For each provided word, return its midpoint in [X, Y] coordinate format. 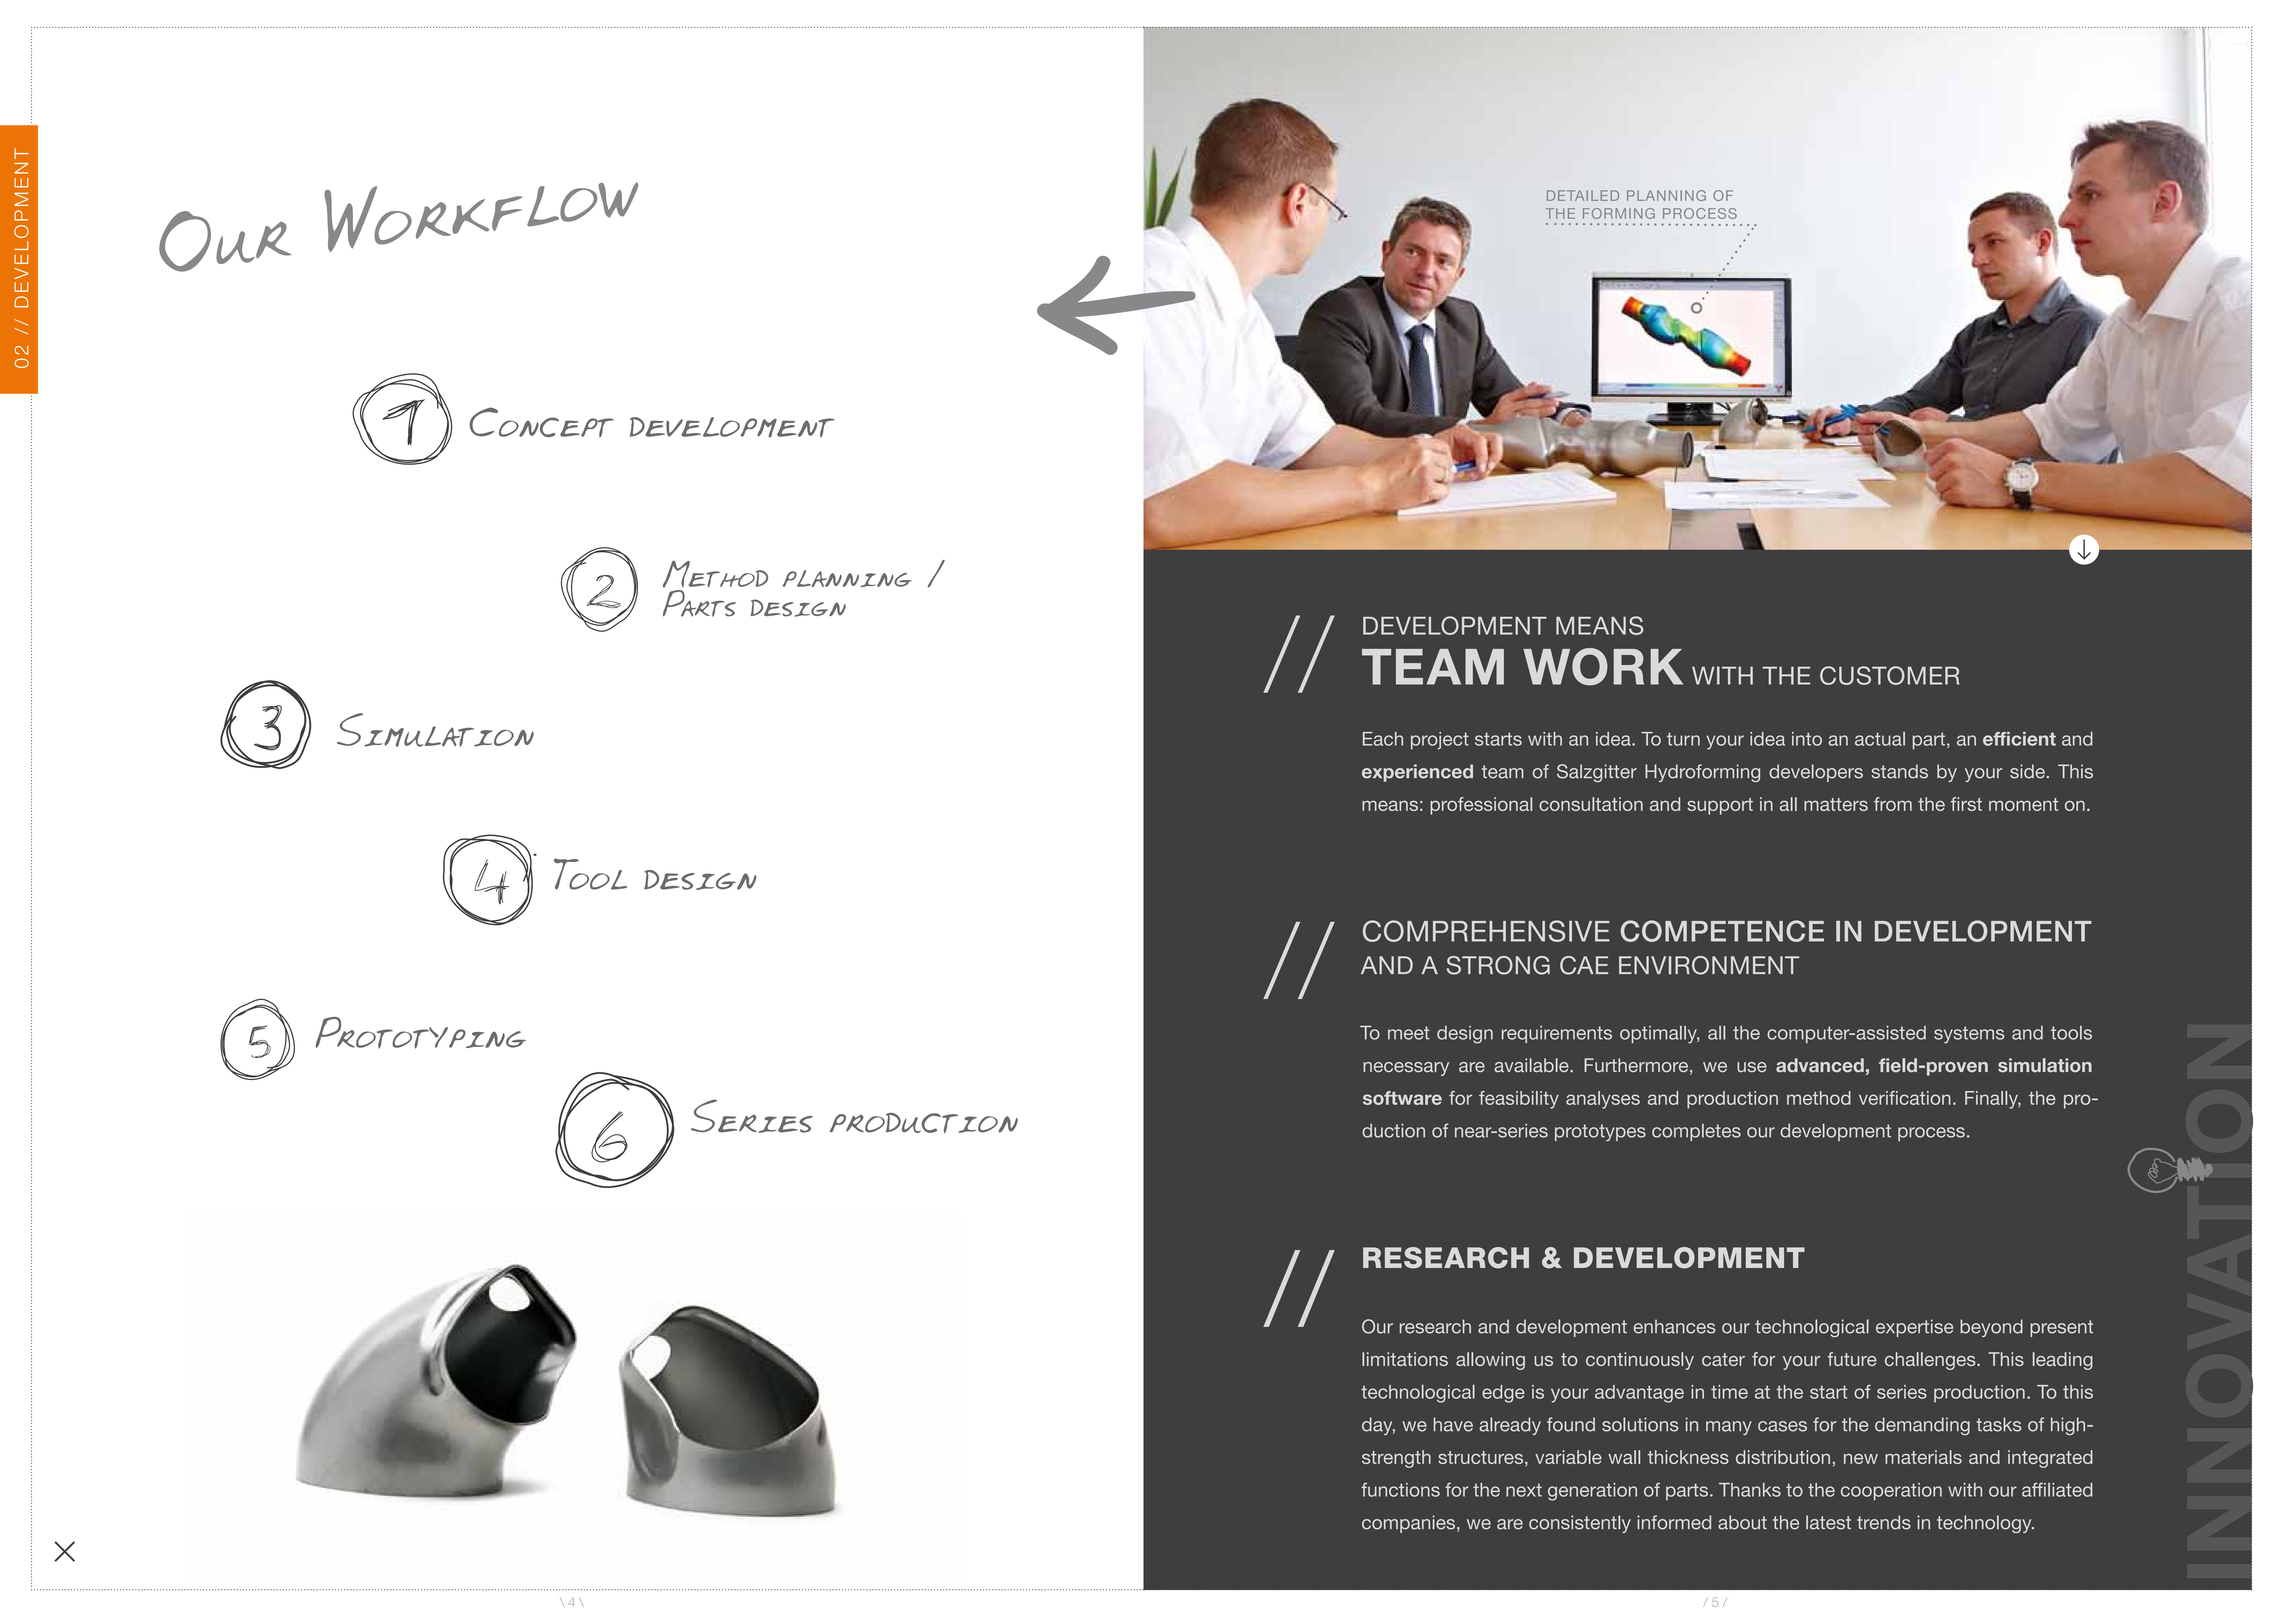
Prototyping [421, 1033]
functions [1400, 1489]
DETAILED [1583, 195]
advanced [1820, 1065]
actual [1880, 739]
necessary [1406, 1069]
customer [1889, 675]
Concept [542, 422]
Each [1383, 739]
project [1440, 741]
